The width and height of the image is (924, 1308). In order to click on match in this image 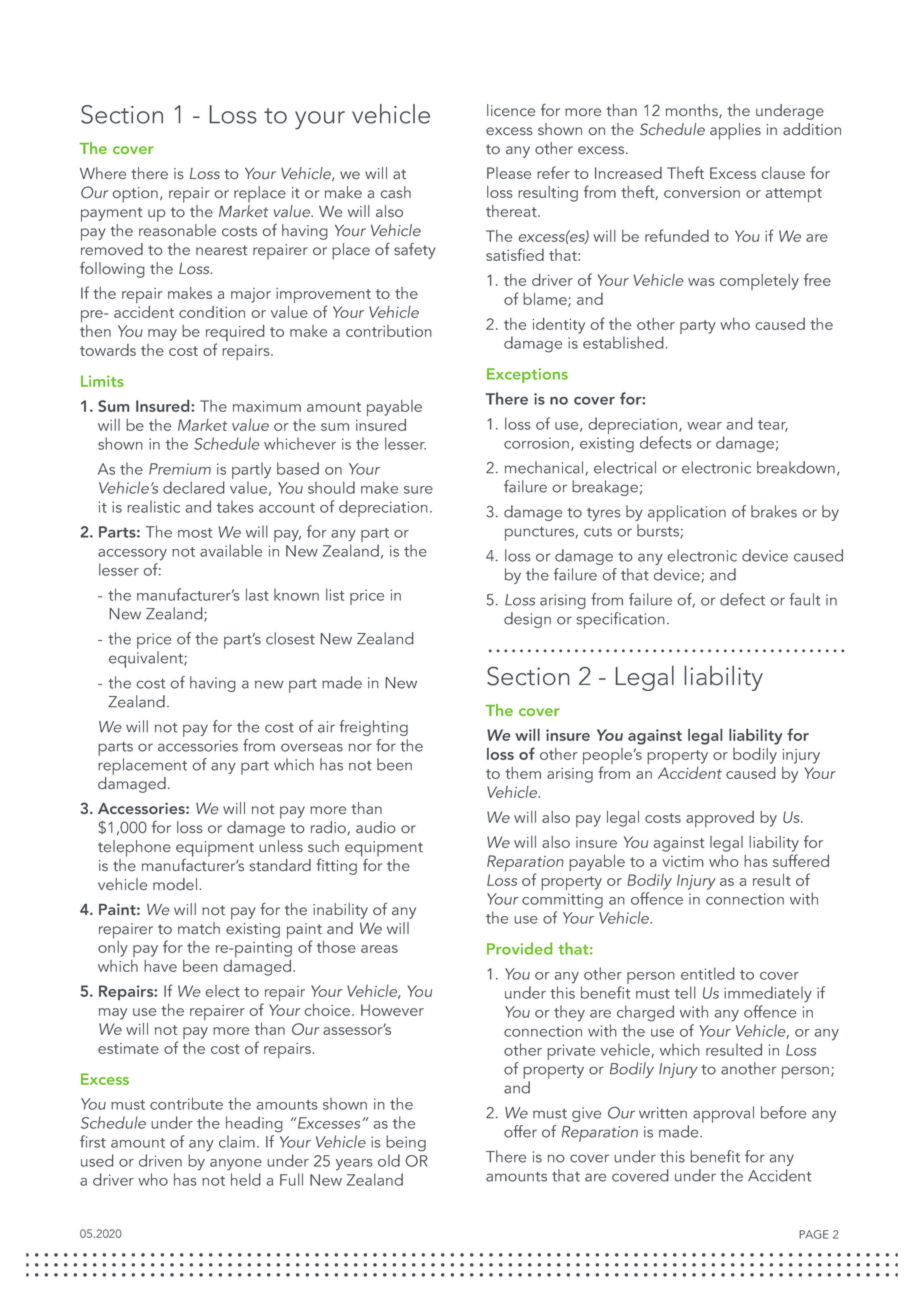, I will do `click(199, 928)`.
